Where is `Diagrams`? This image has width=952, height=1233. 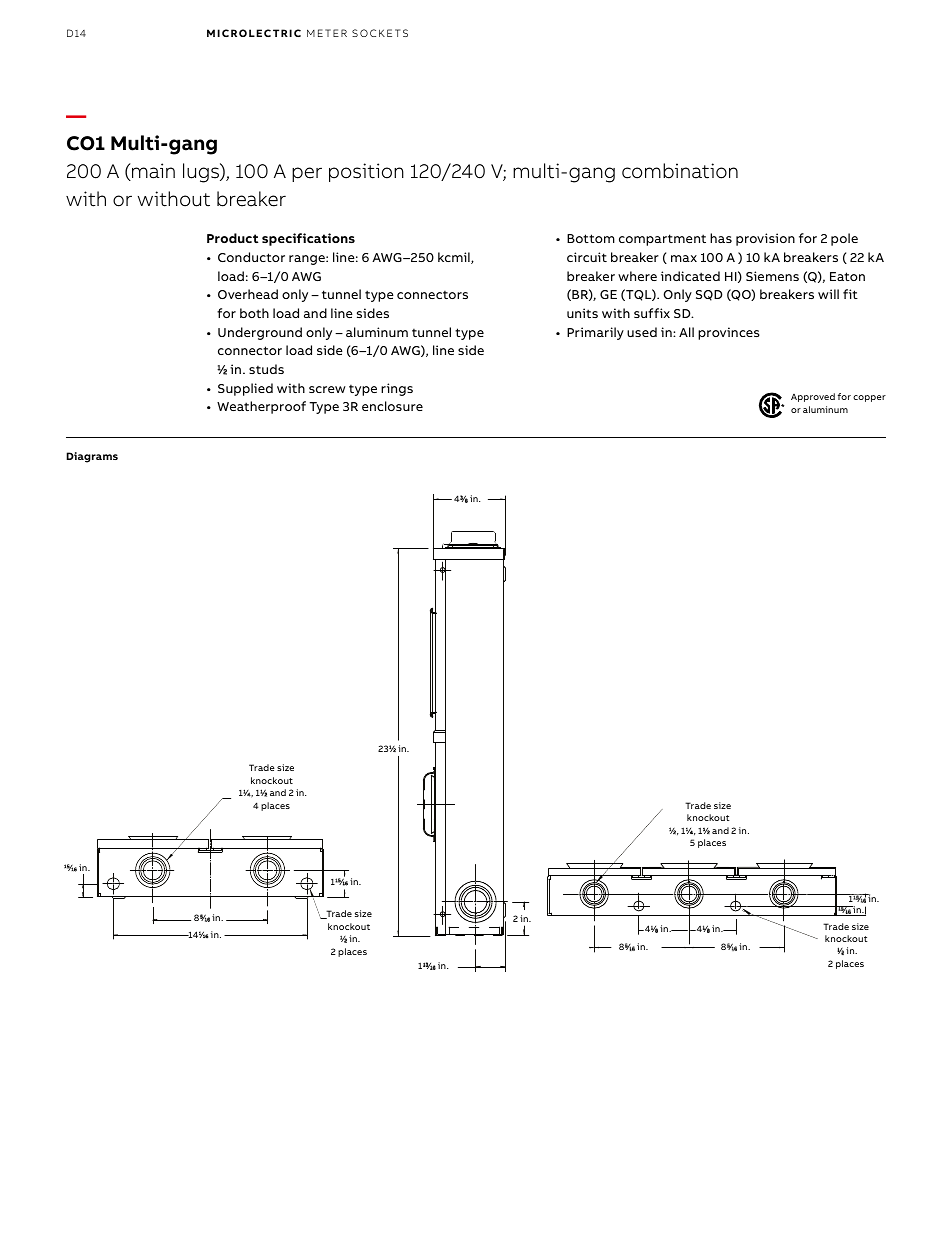
Diagrams is located at coordinates (92, 457).
